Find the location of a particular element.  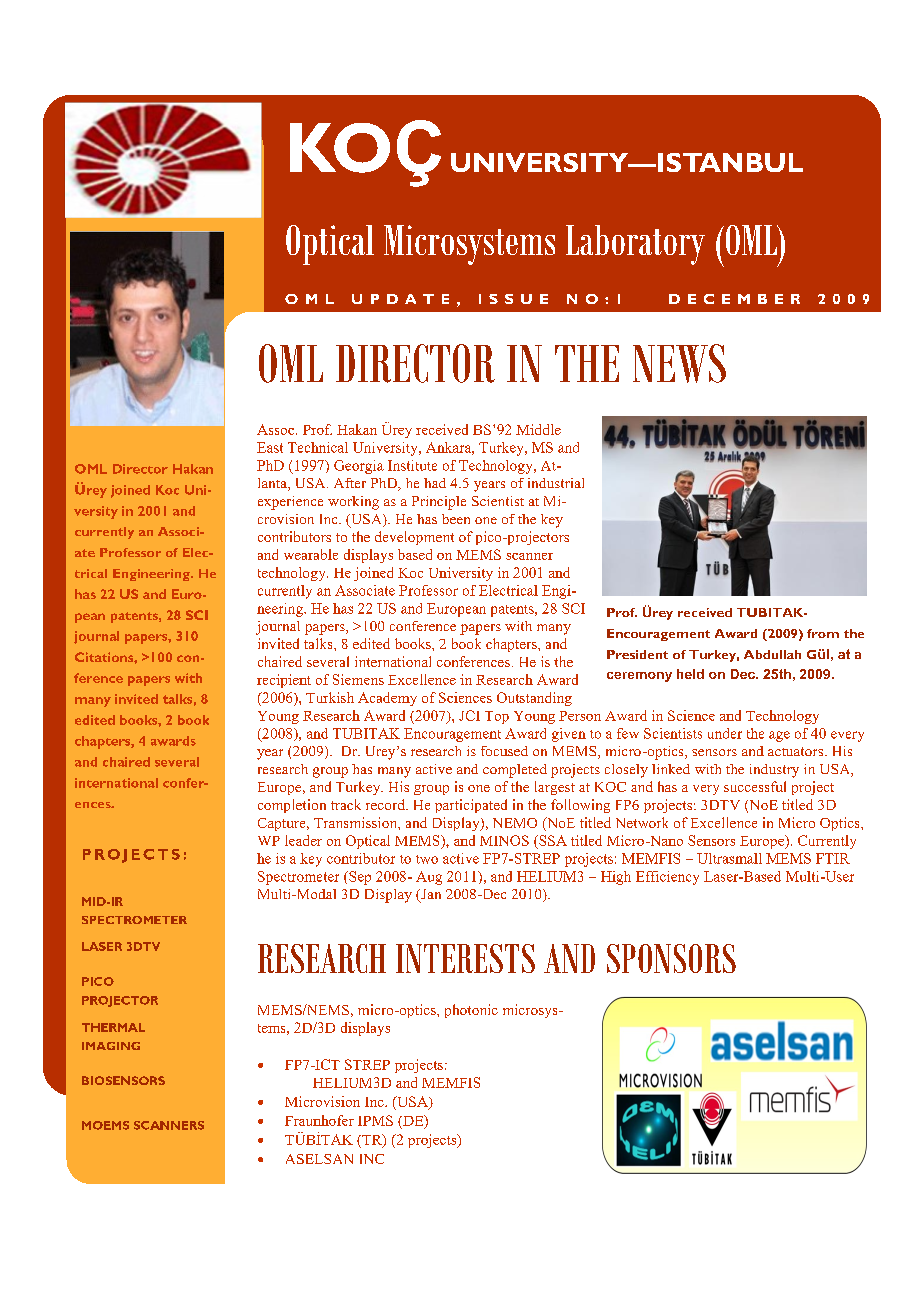

East is located at coordinates (270, 447).
